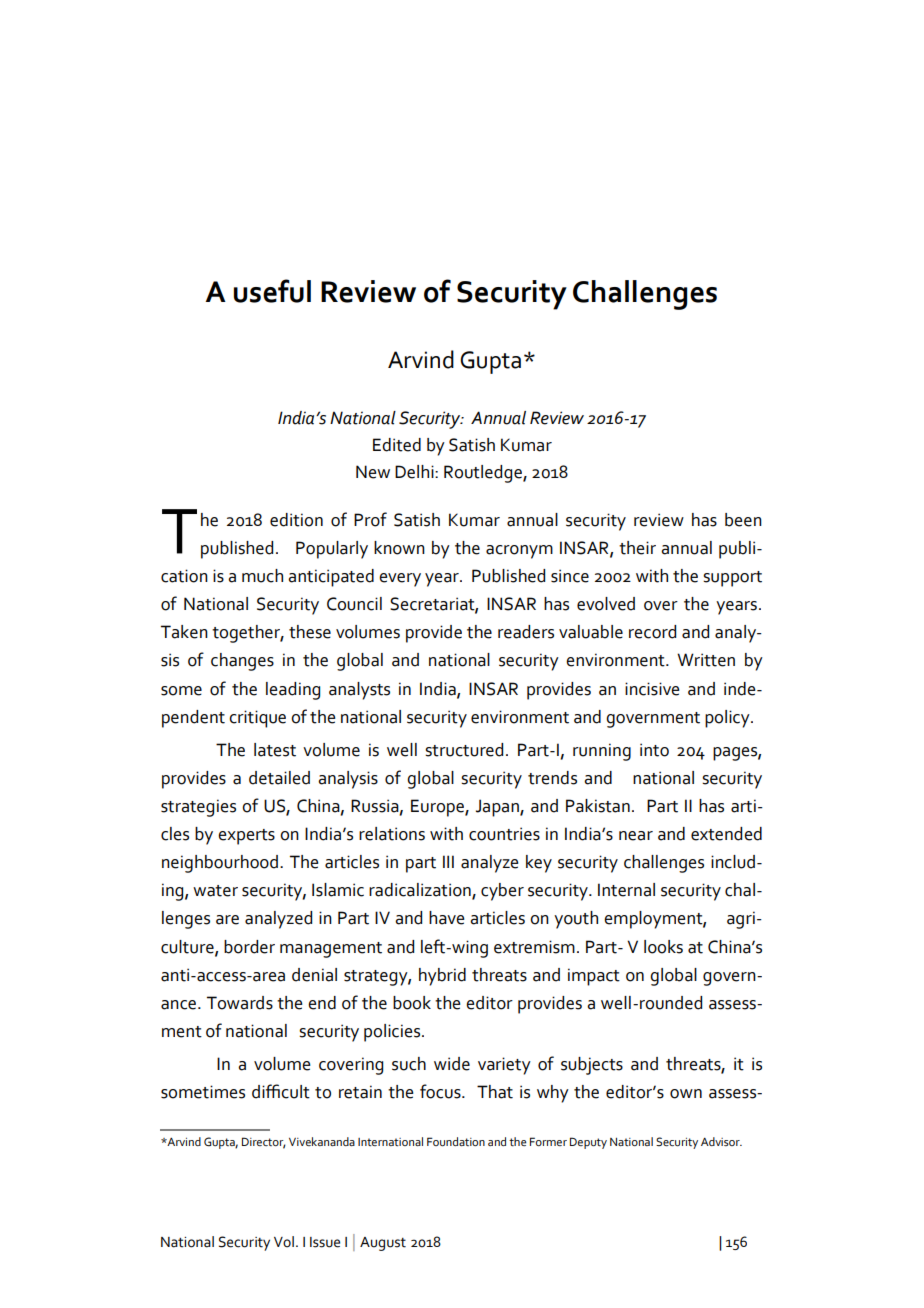  I want to click on Foundation, so click(456, 1141).
